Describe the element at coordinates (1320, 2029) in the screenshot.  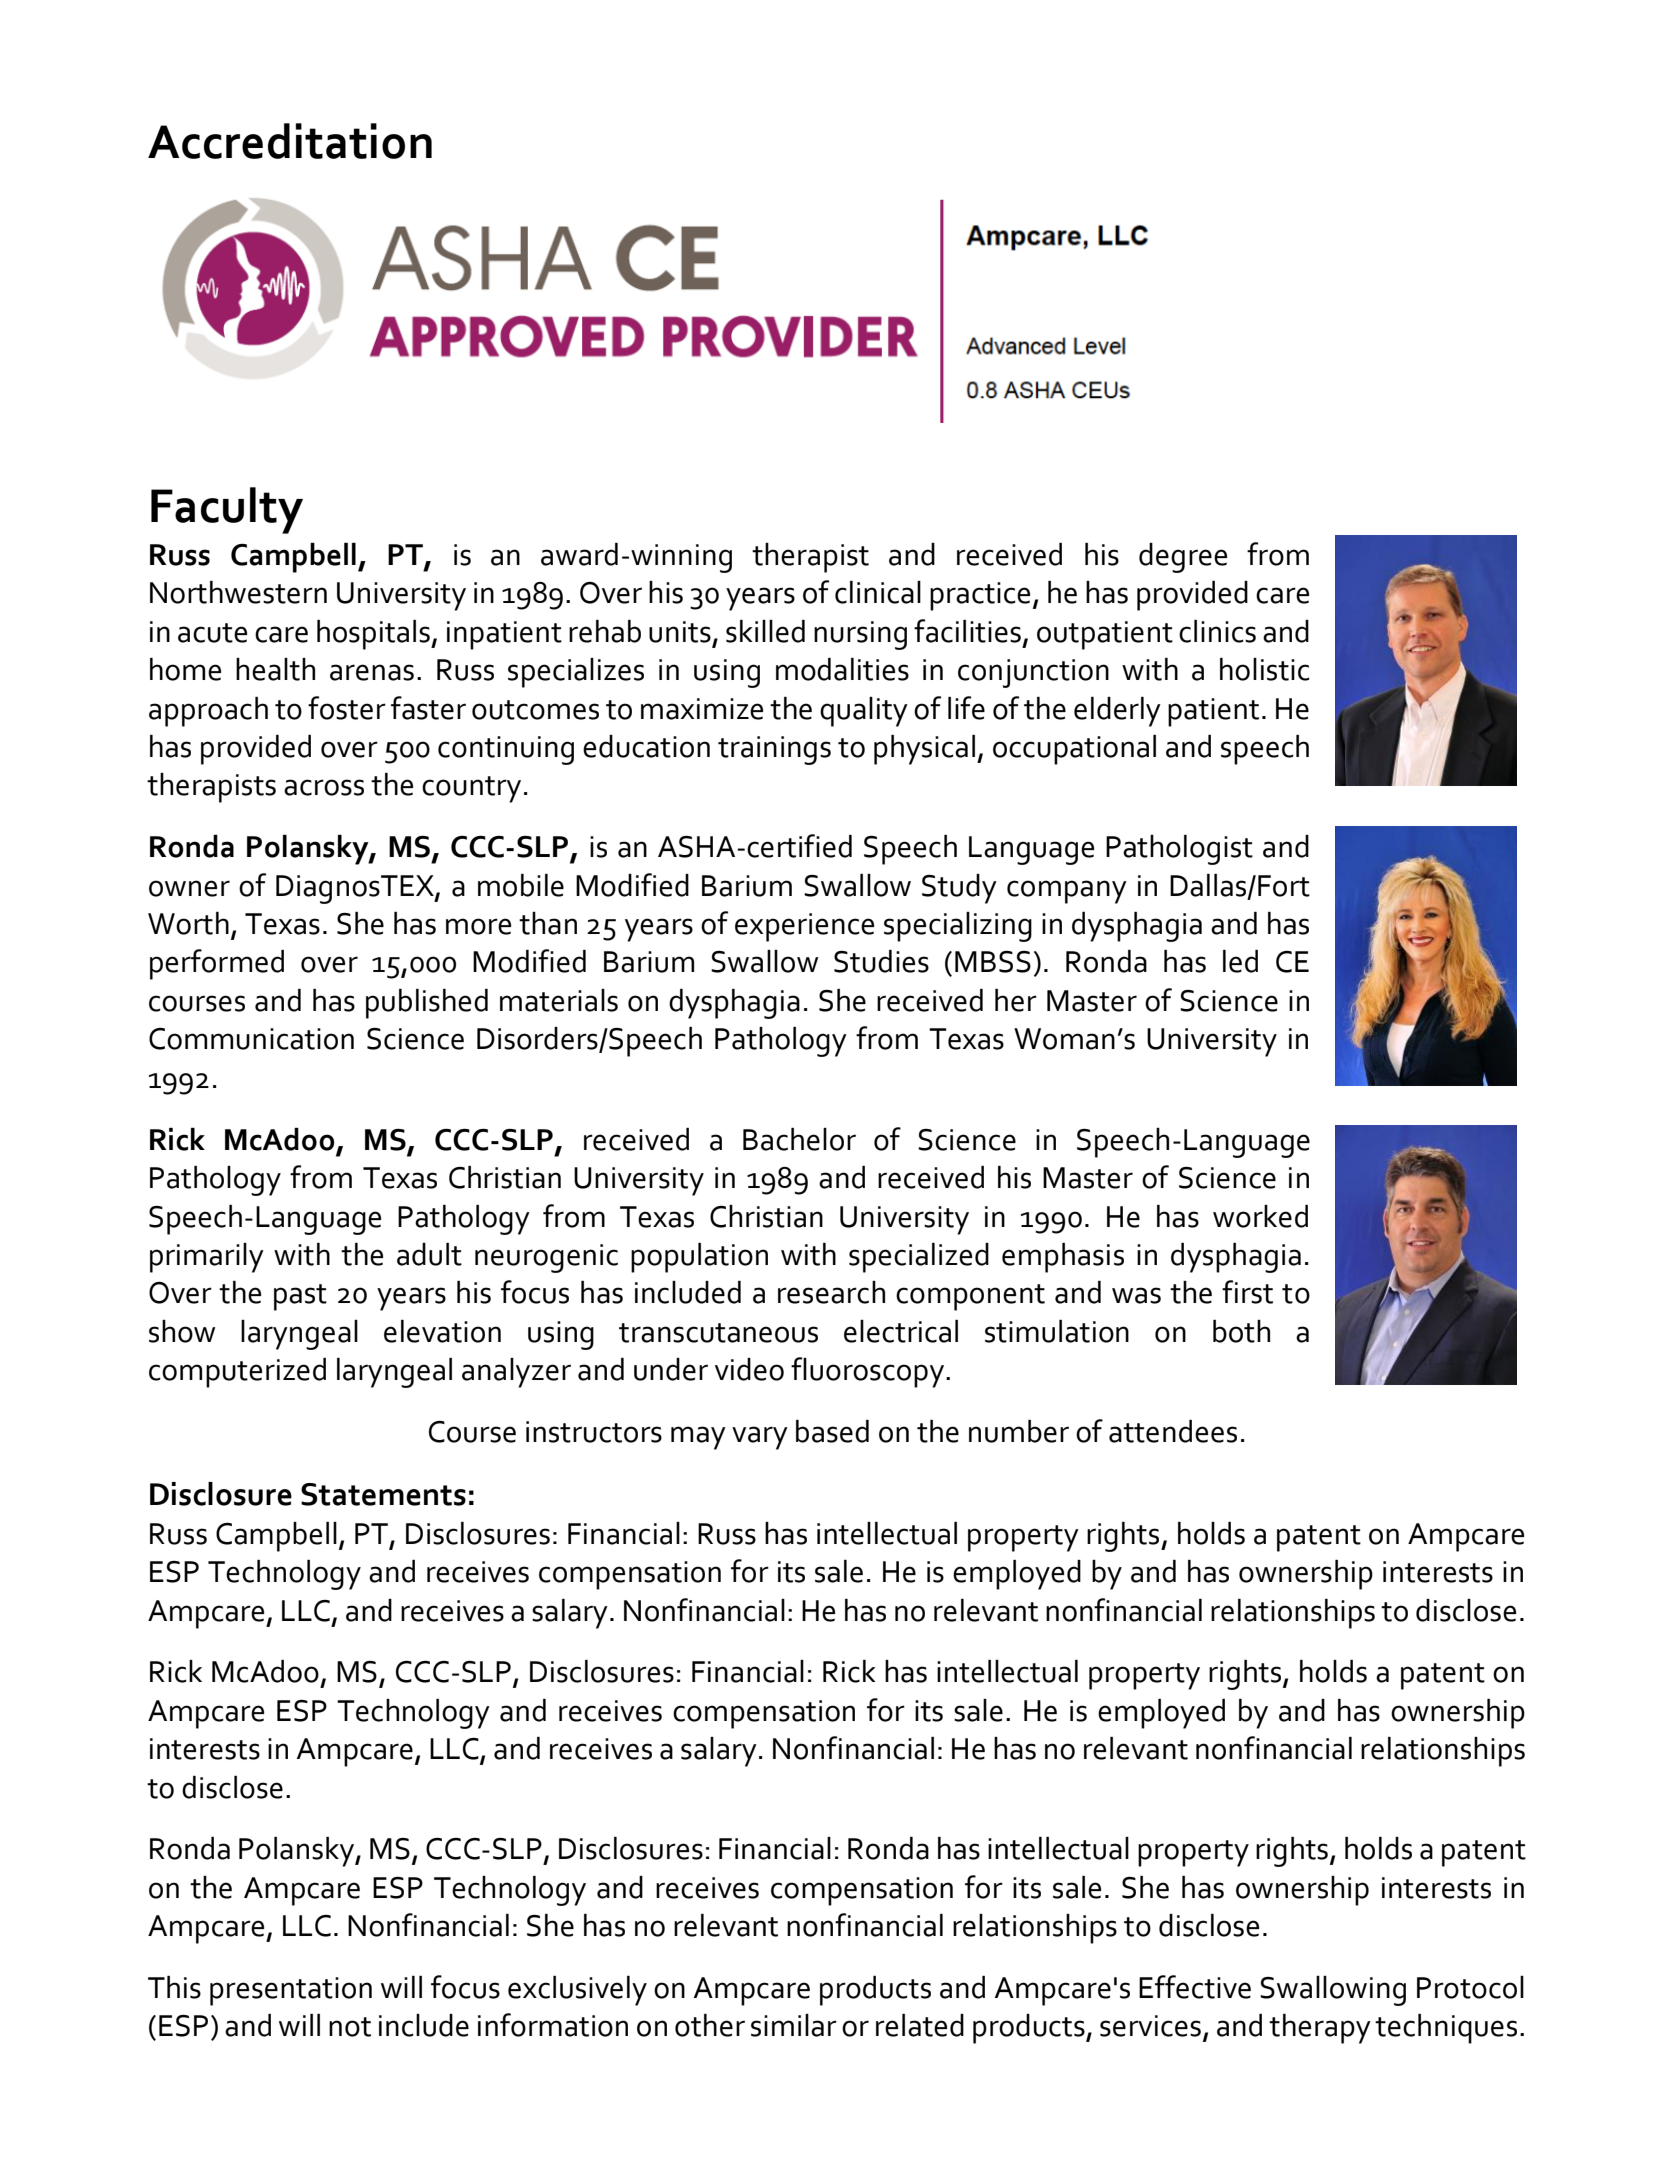
I see `therapy` at that location.
